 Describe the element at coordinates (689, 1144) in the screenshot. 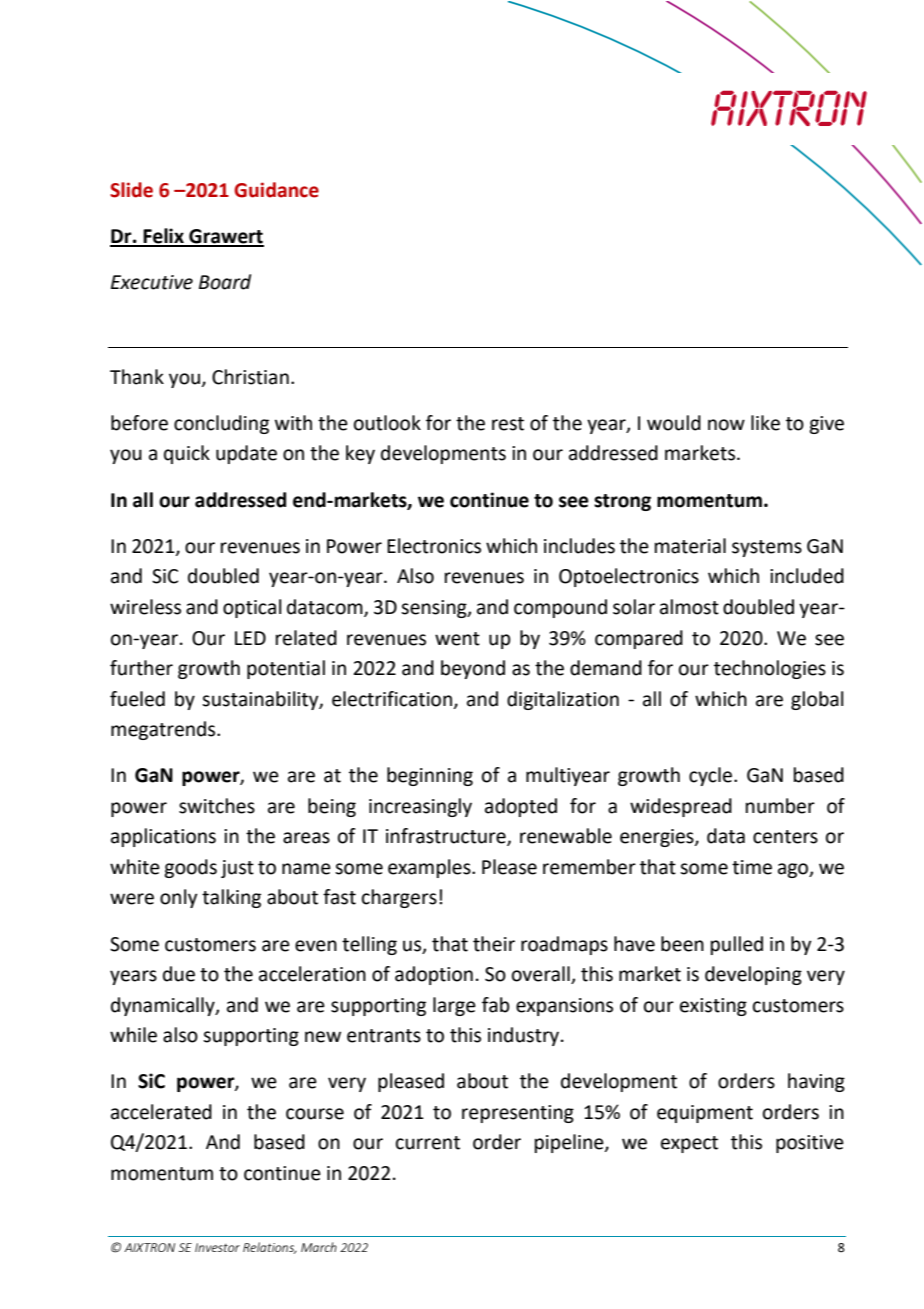

I see `expect` at that location.
